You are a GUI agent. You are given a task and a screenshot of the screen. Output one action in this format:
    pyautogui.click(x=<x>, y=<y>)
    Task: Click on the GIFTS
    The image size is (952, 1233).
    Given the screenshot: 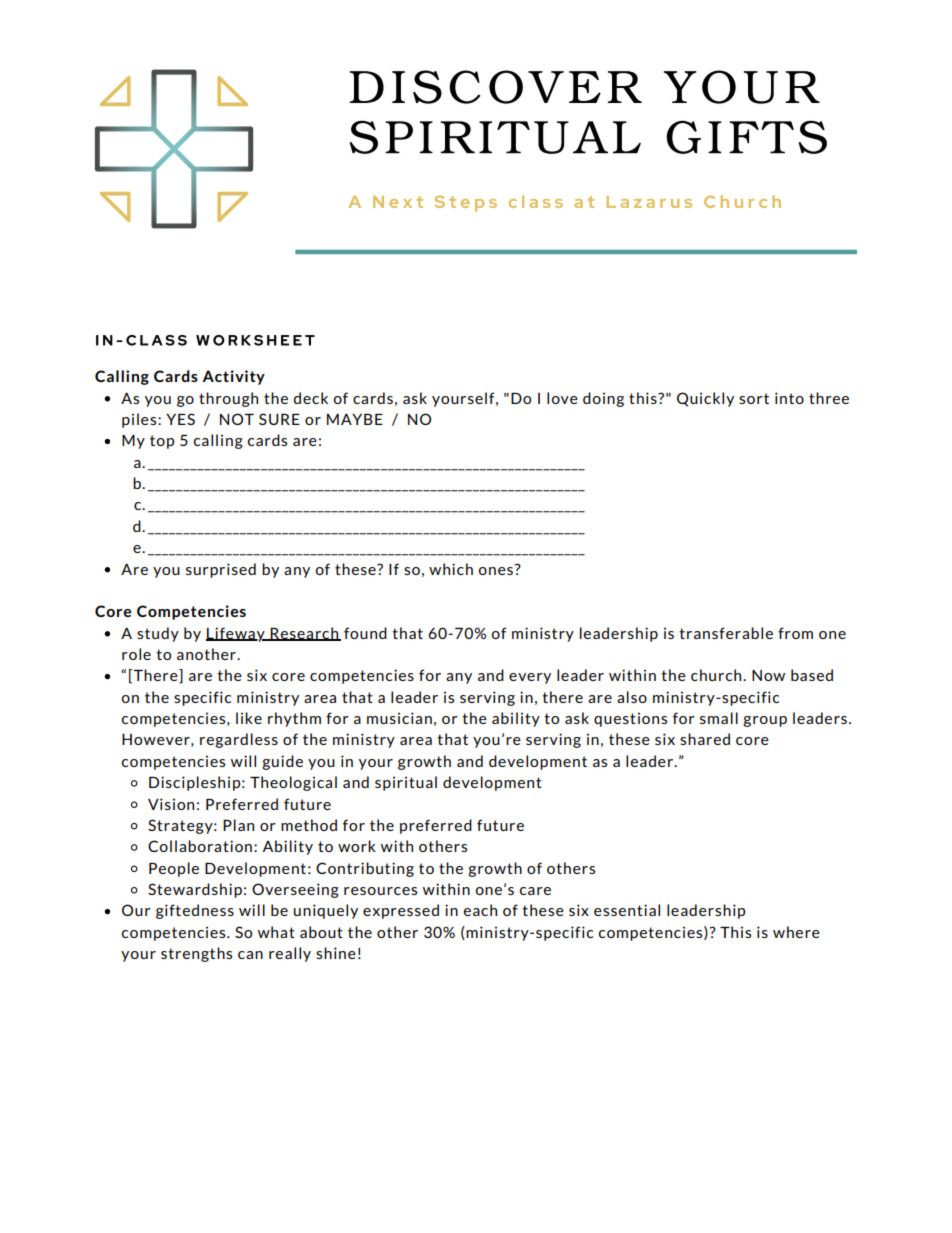 What is the action you would take?
    pyautogui.click(x=747, y=137)
